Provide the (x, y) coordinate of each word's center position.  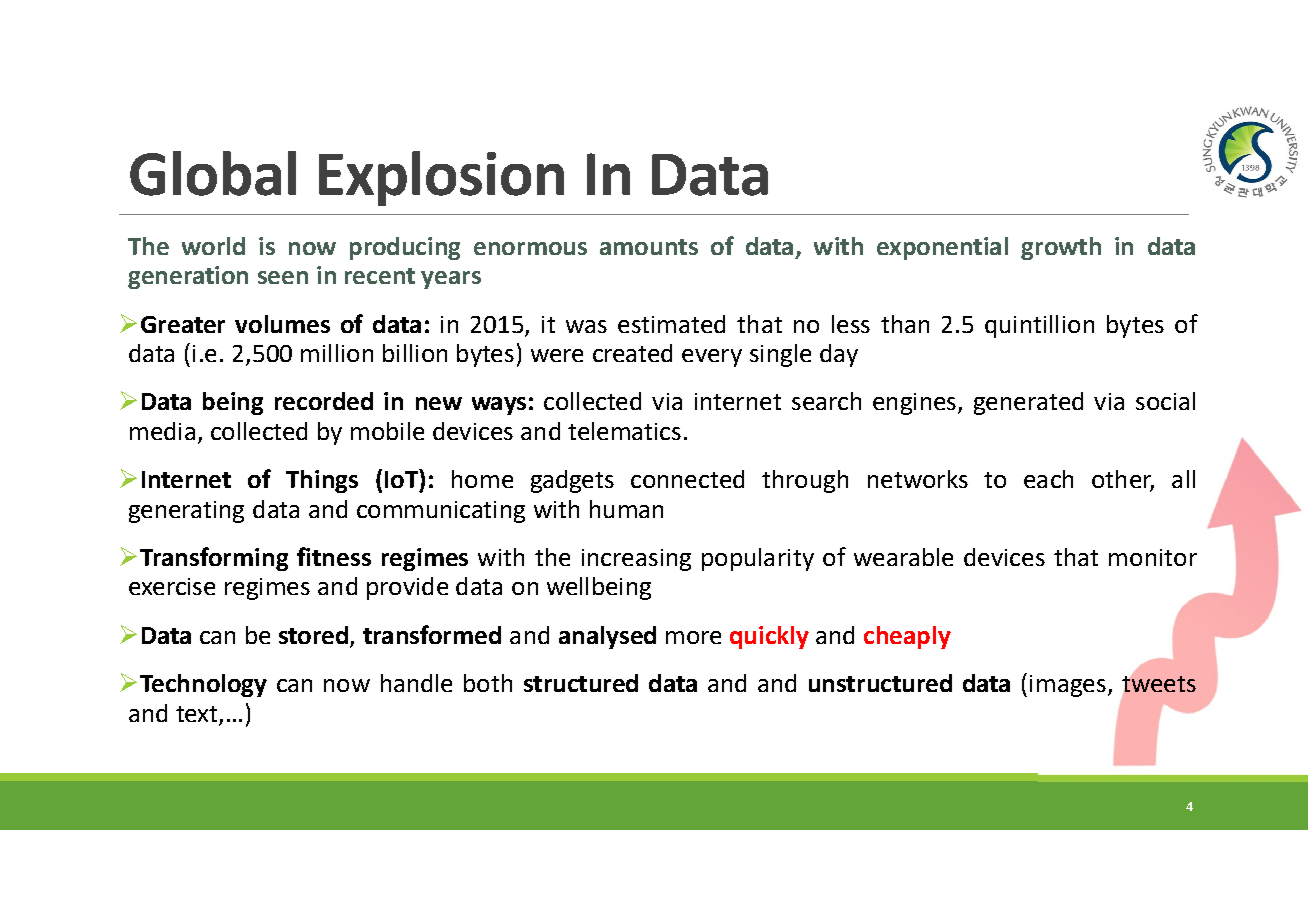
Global (213, 173)
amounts (649, 247)
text (196, 714)
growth (1061, 248)
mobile (387, 431)
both (488, 683)
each (1048, 479)
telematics (624, 431)
